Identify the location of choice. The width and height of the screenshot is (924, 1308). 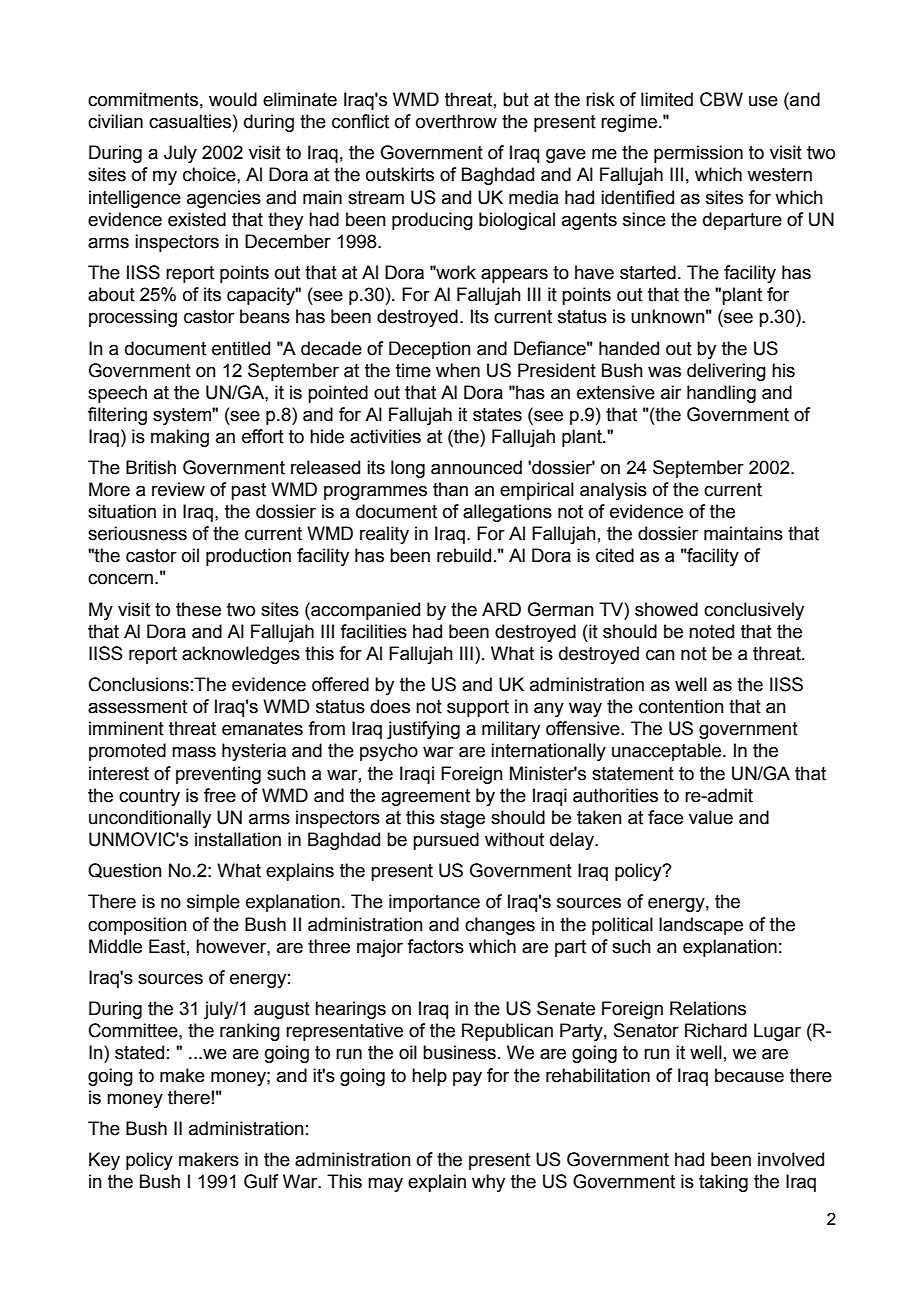
(210, 174).
